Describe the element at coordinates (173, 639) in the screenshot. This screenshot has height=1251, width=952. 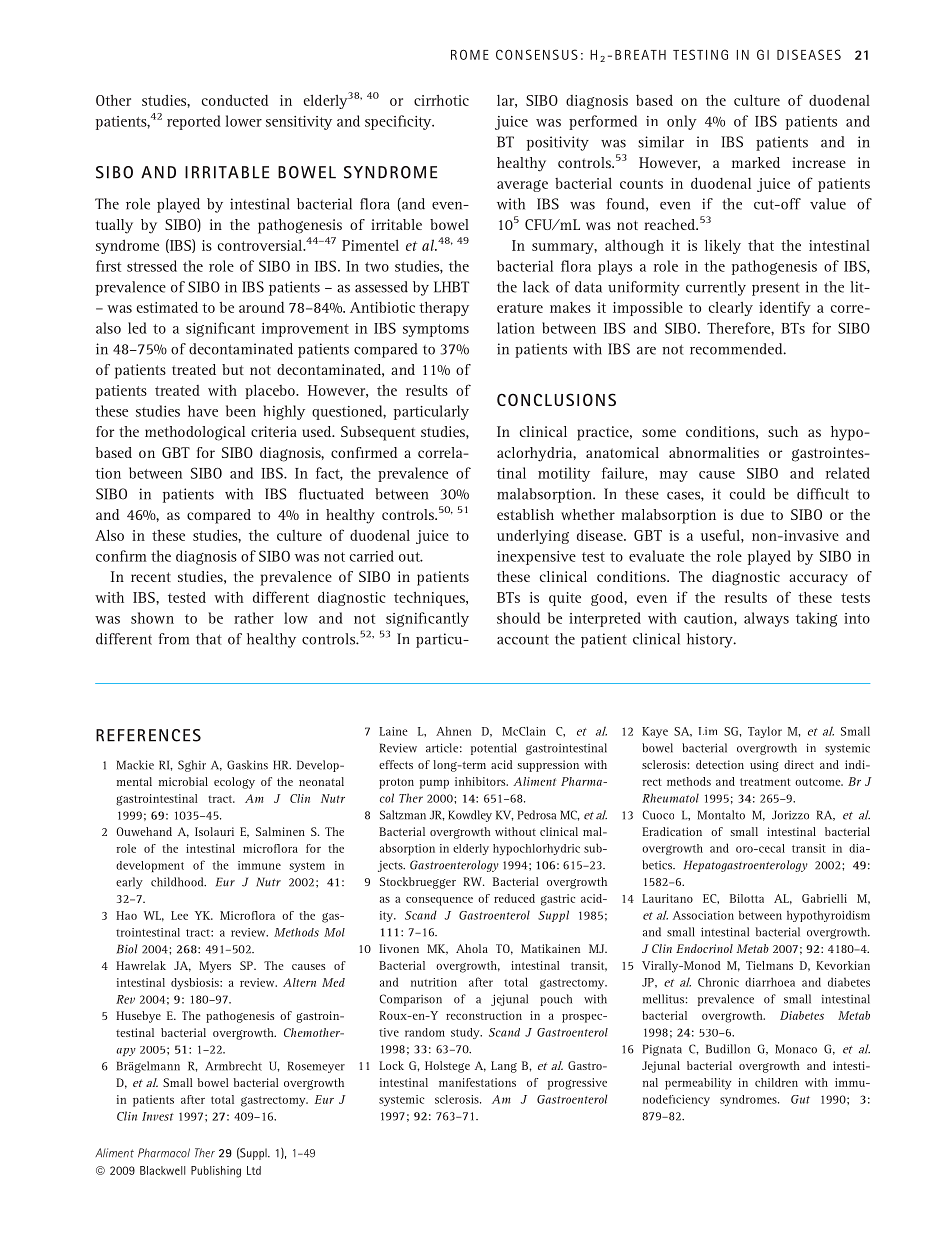
I see `from` at that location.
